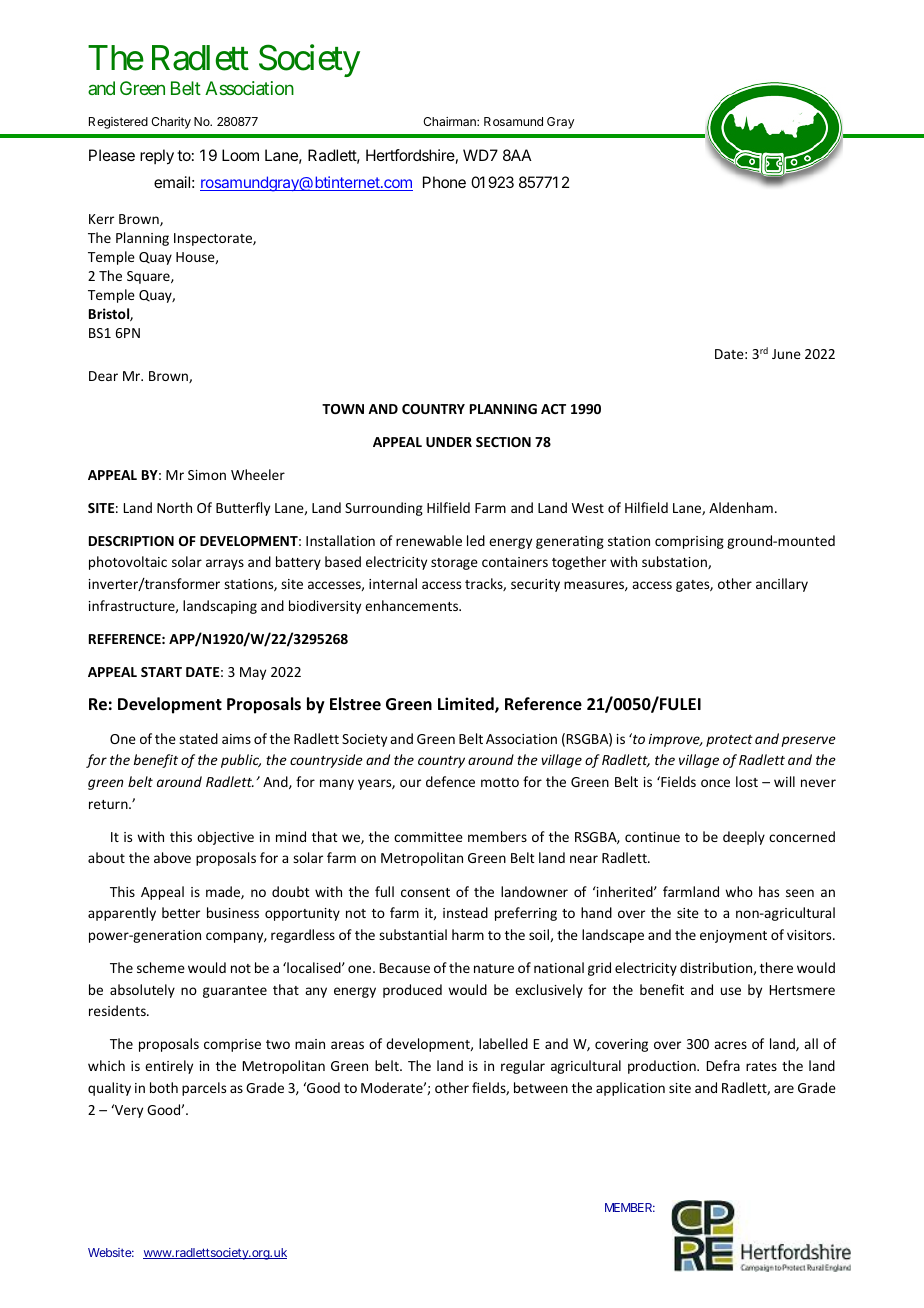 The image size is (924, 1308). Describe the element at coordinates (198, 738) in the screenshot. I see `stated` at that location.
